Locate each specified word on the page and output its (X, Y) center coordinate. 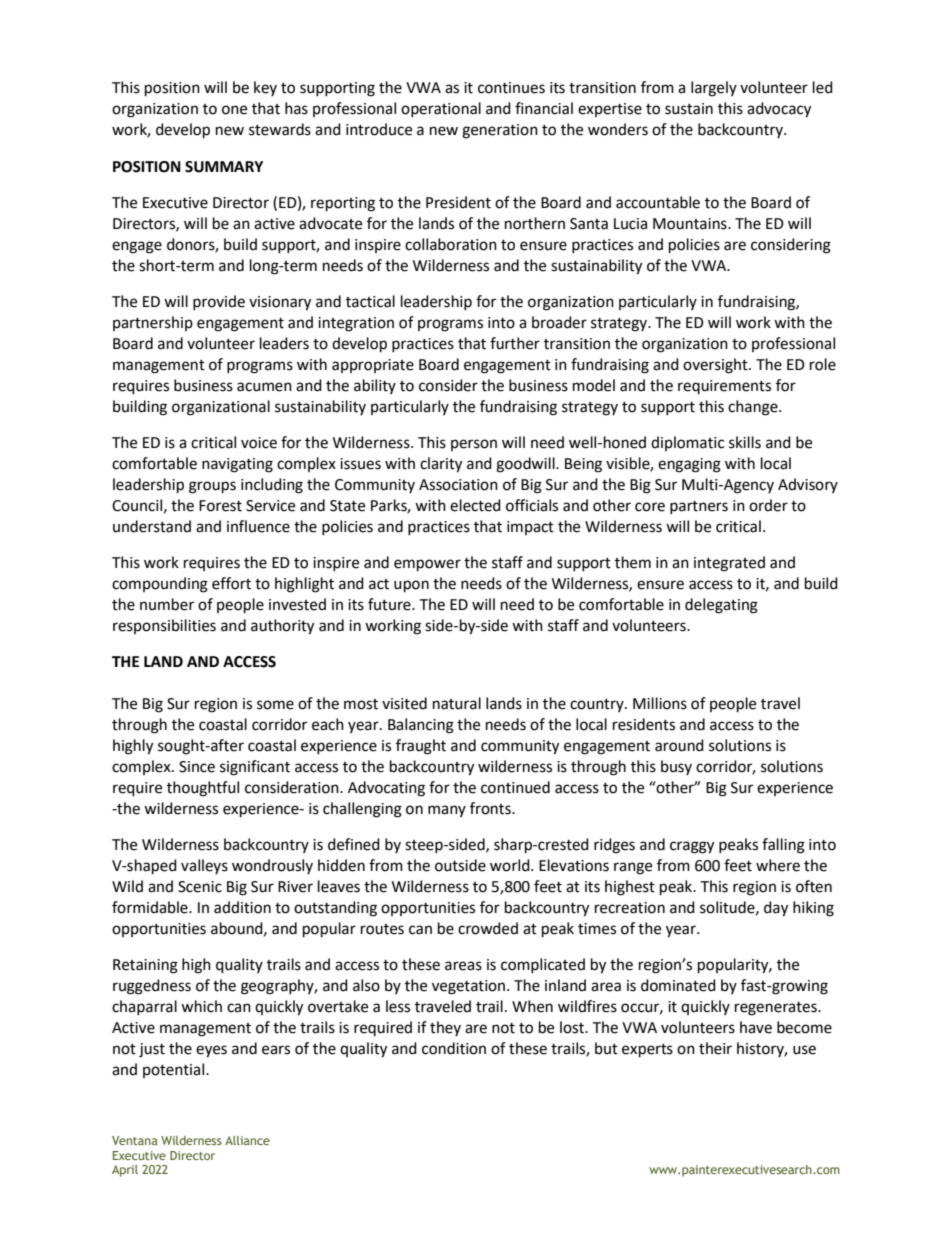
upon (411, 586)
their (715, 1048)
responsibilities (164, 626)
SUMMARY (224, 167)
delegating (721, 606)
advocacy (779, 110)
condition (454, 1048)
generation (500, 131)
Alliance (247, 1140)
